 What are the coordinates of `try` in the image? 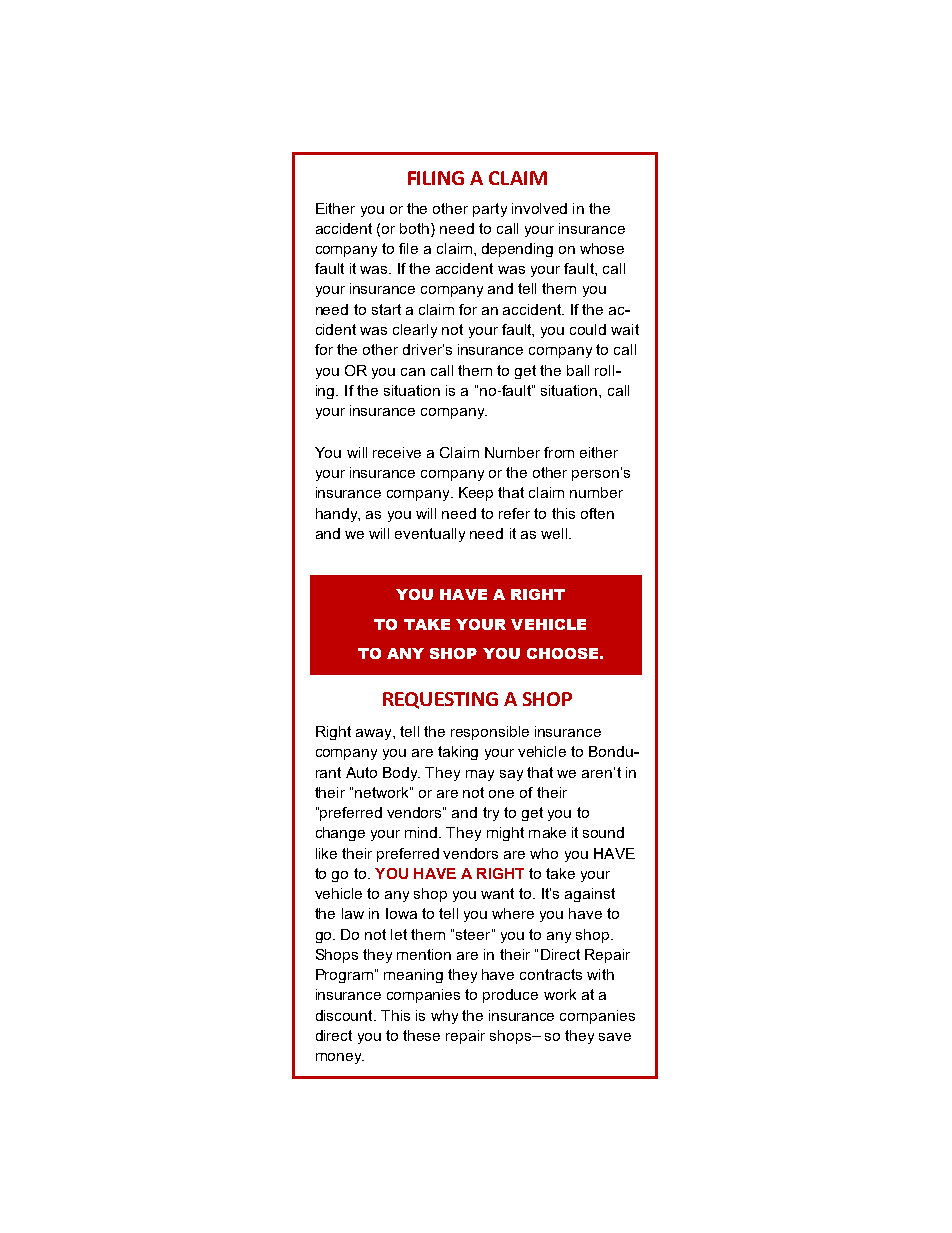 It's located at (491, 814).
